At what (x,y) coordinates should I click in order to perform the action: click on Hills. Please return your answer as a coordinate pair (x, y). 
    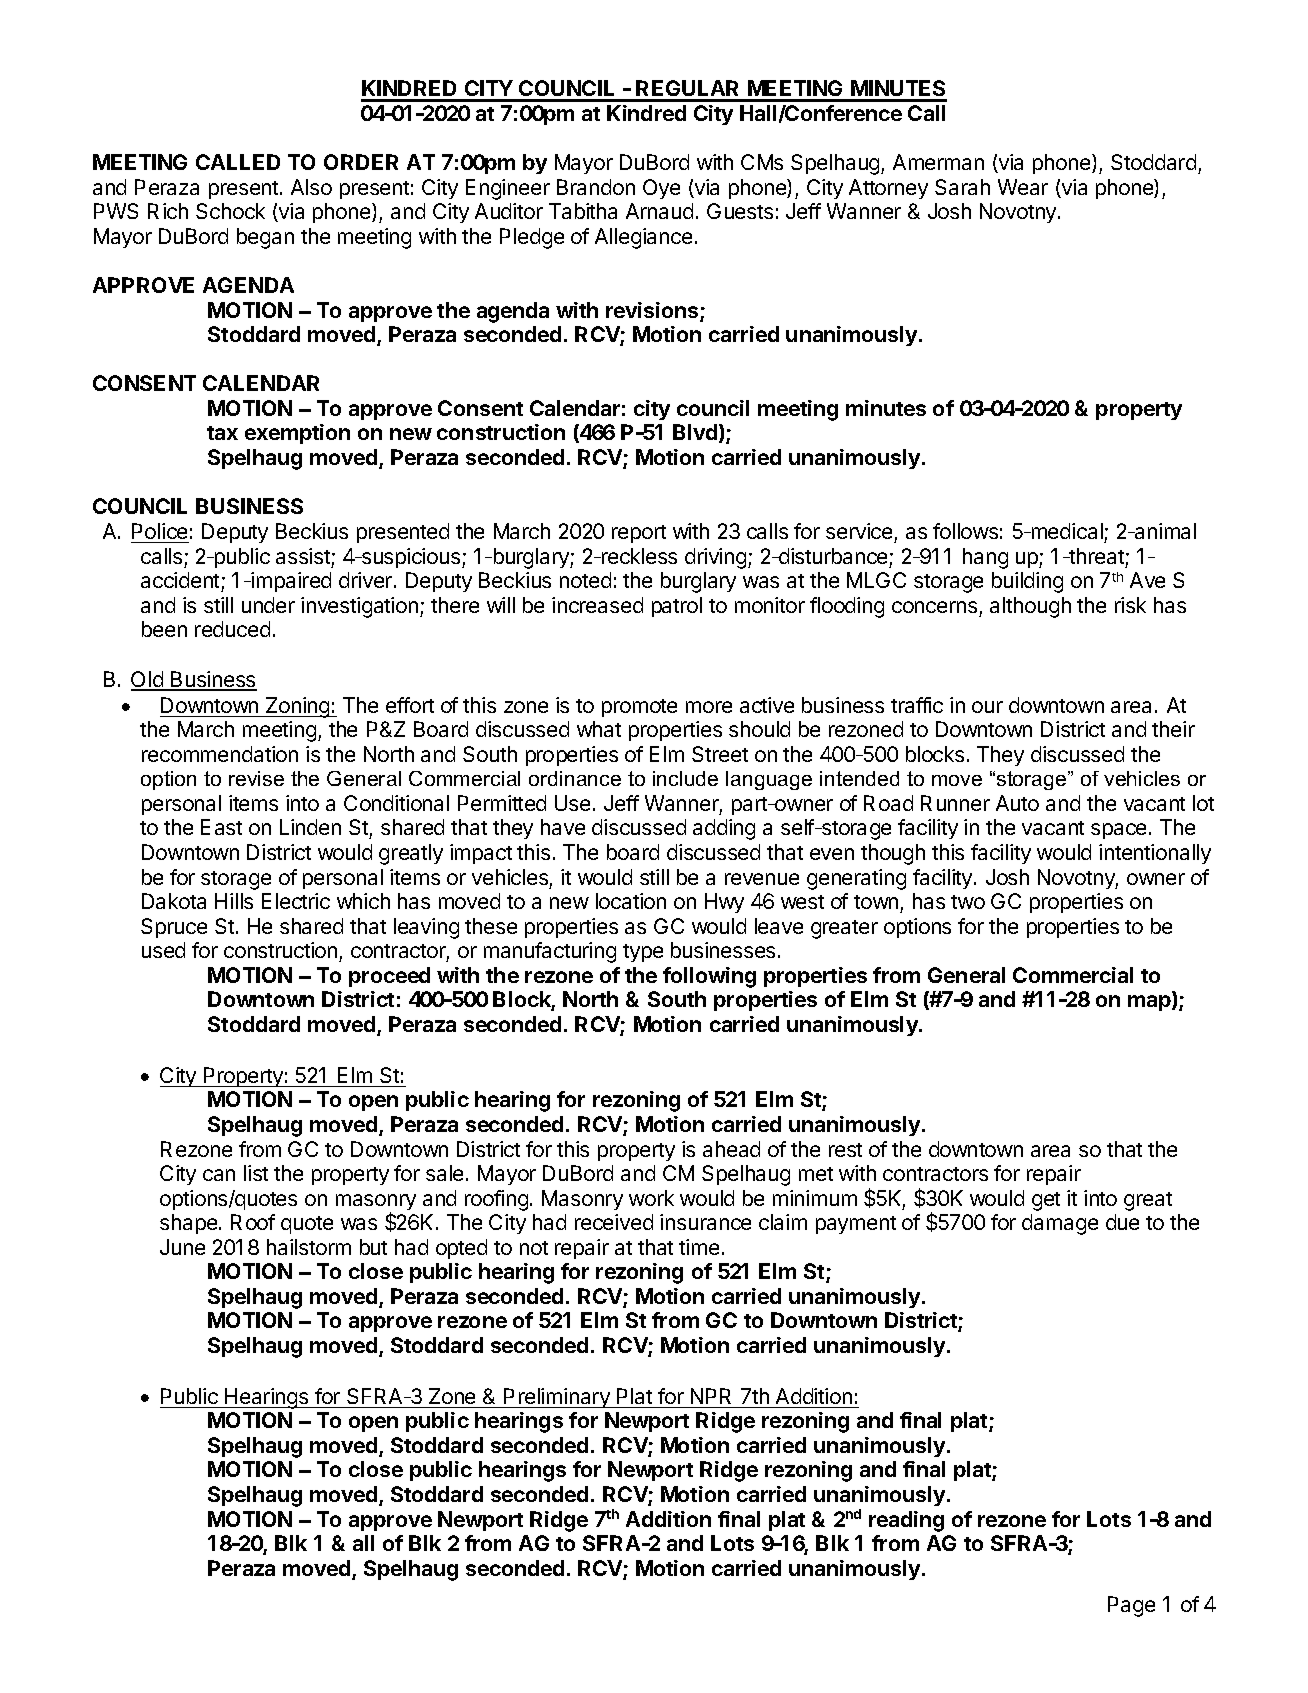
    Looking at the image, I should click on (234, 901).
